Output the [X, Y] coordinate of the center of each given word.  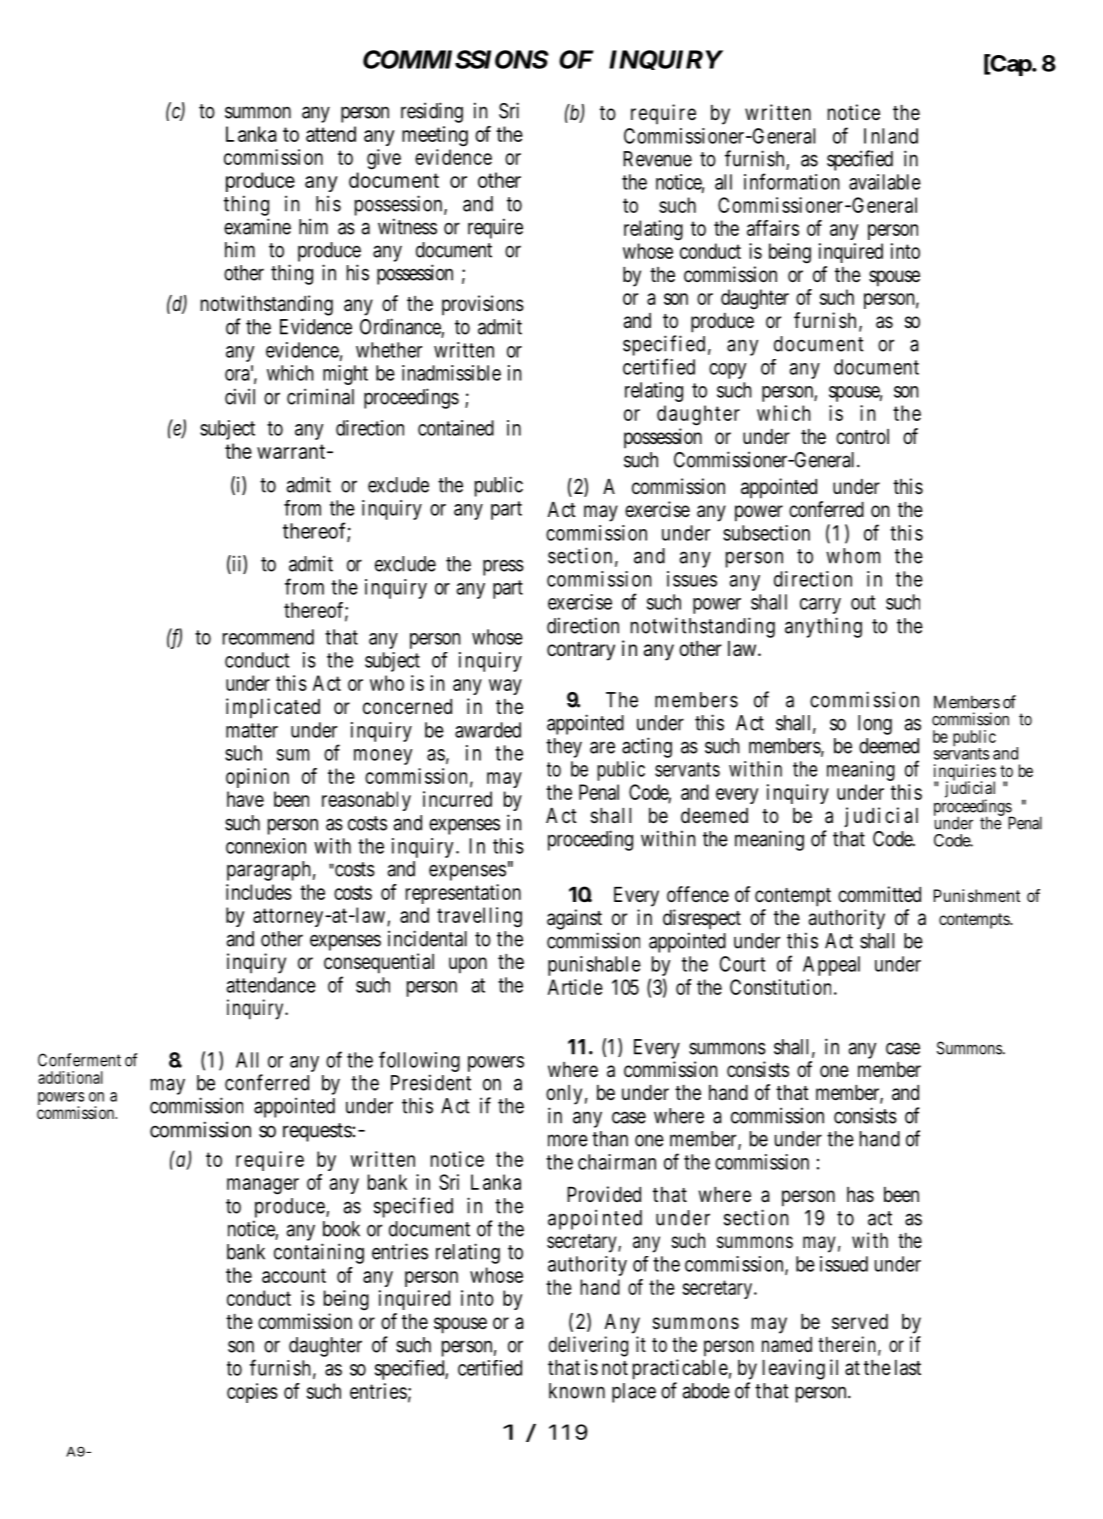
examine [257, 226]
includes [259, 892]
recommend [268, 637]
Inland [891, 136]
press [503, 567]
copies [252, 1393]
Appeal [831, 966]
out [863, 602]
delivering [588, 1346]
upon [468, 965]
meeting [435, 136]
